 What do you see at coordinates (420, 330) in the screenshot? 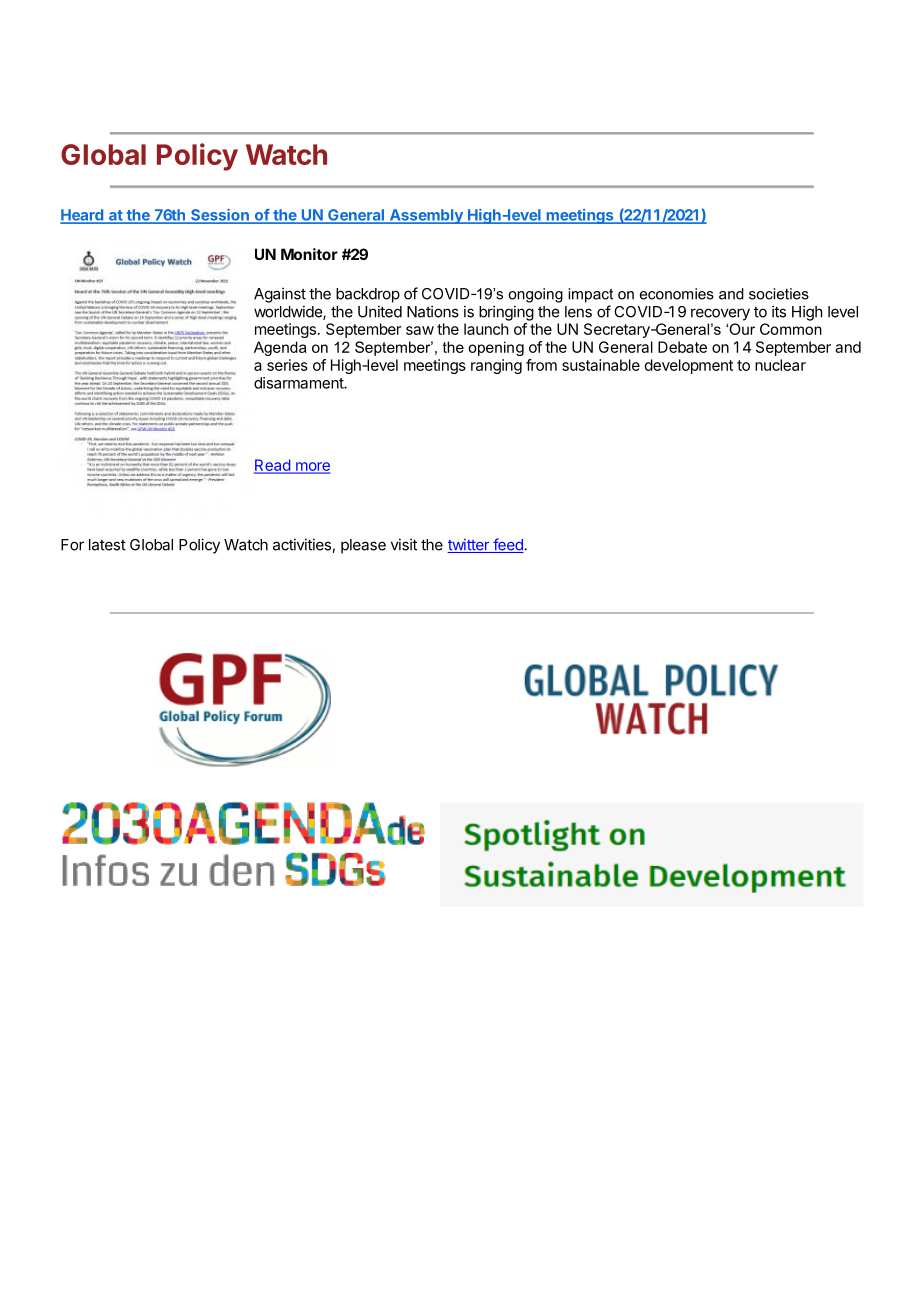
I see `saw` at bounding box center [420, 330].
